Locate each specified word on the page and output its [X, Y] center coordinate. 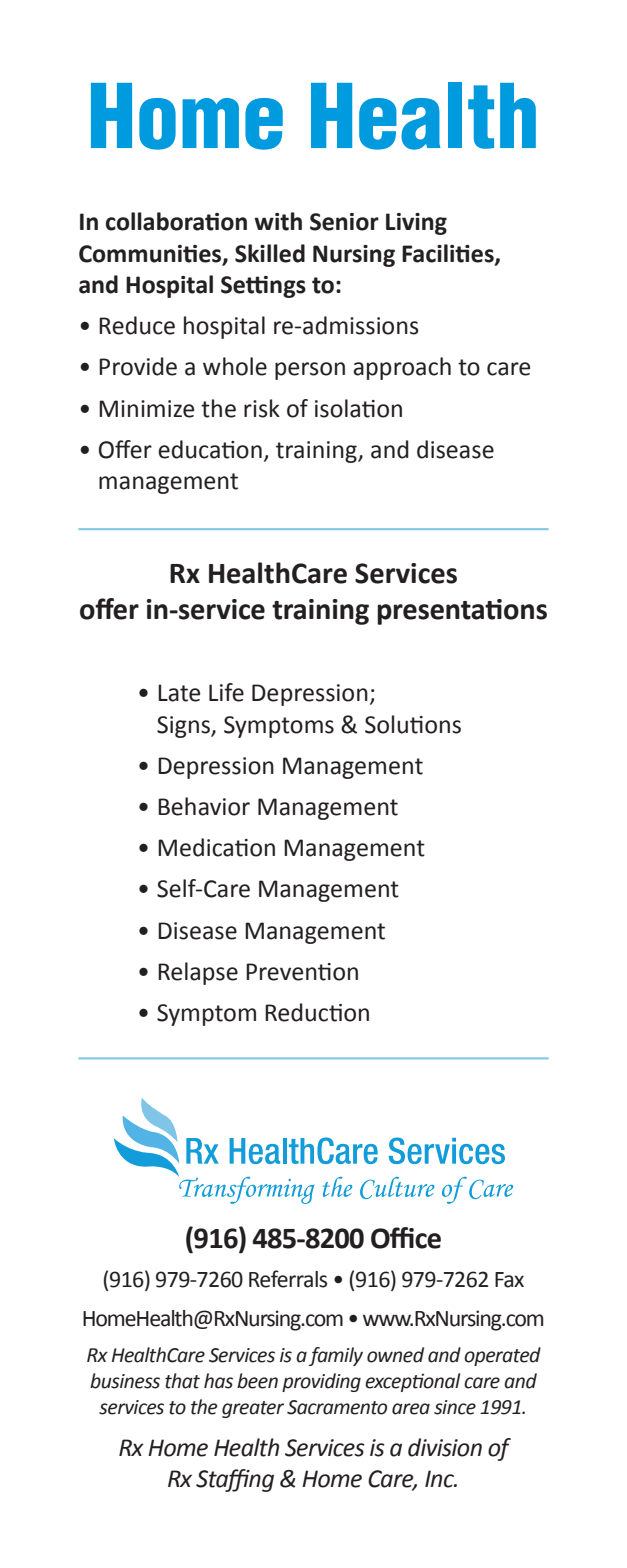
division [445, 1447]
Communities [151, 254]
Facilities [449, 254]
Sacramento [337, 1407]
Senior [344, 222]
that [182, 1381]
